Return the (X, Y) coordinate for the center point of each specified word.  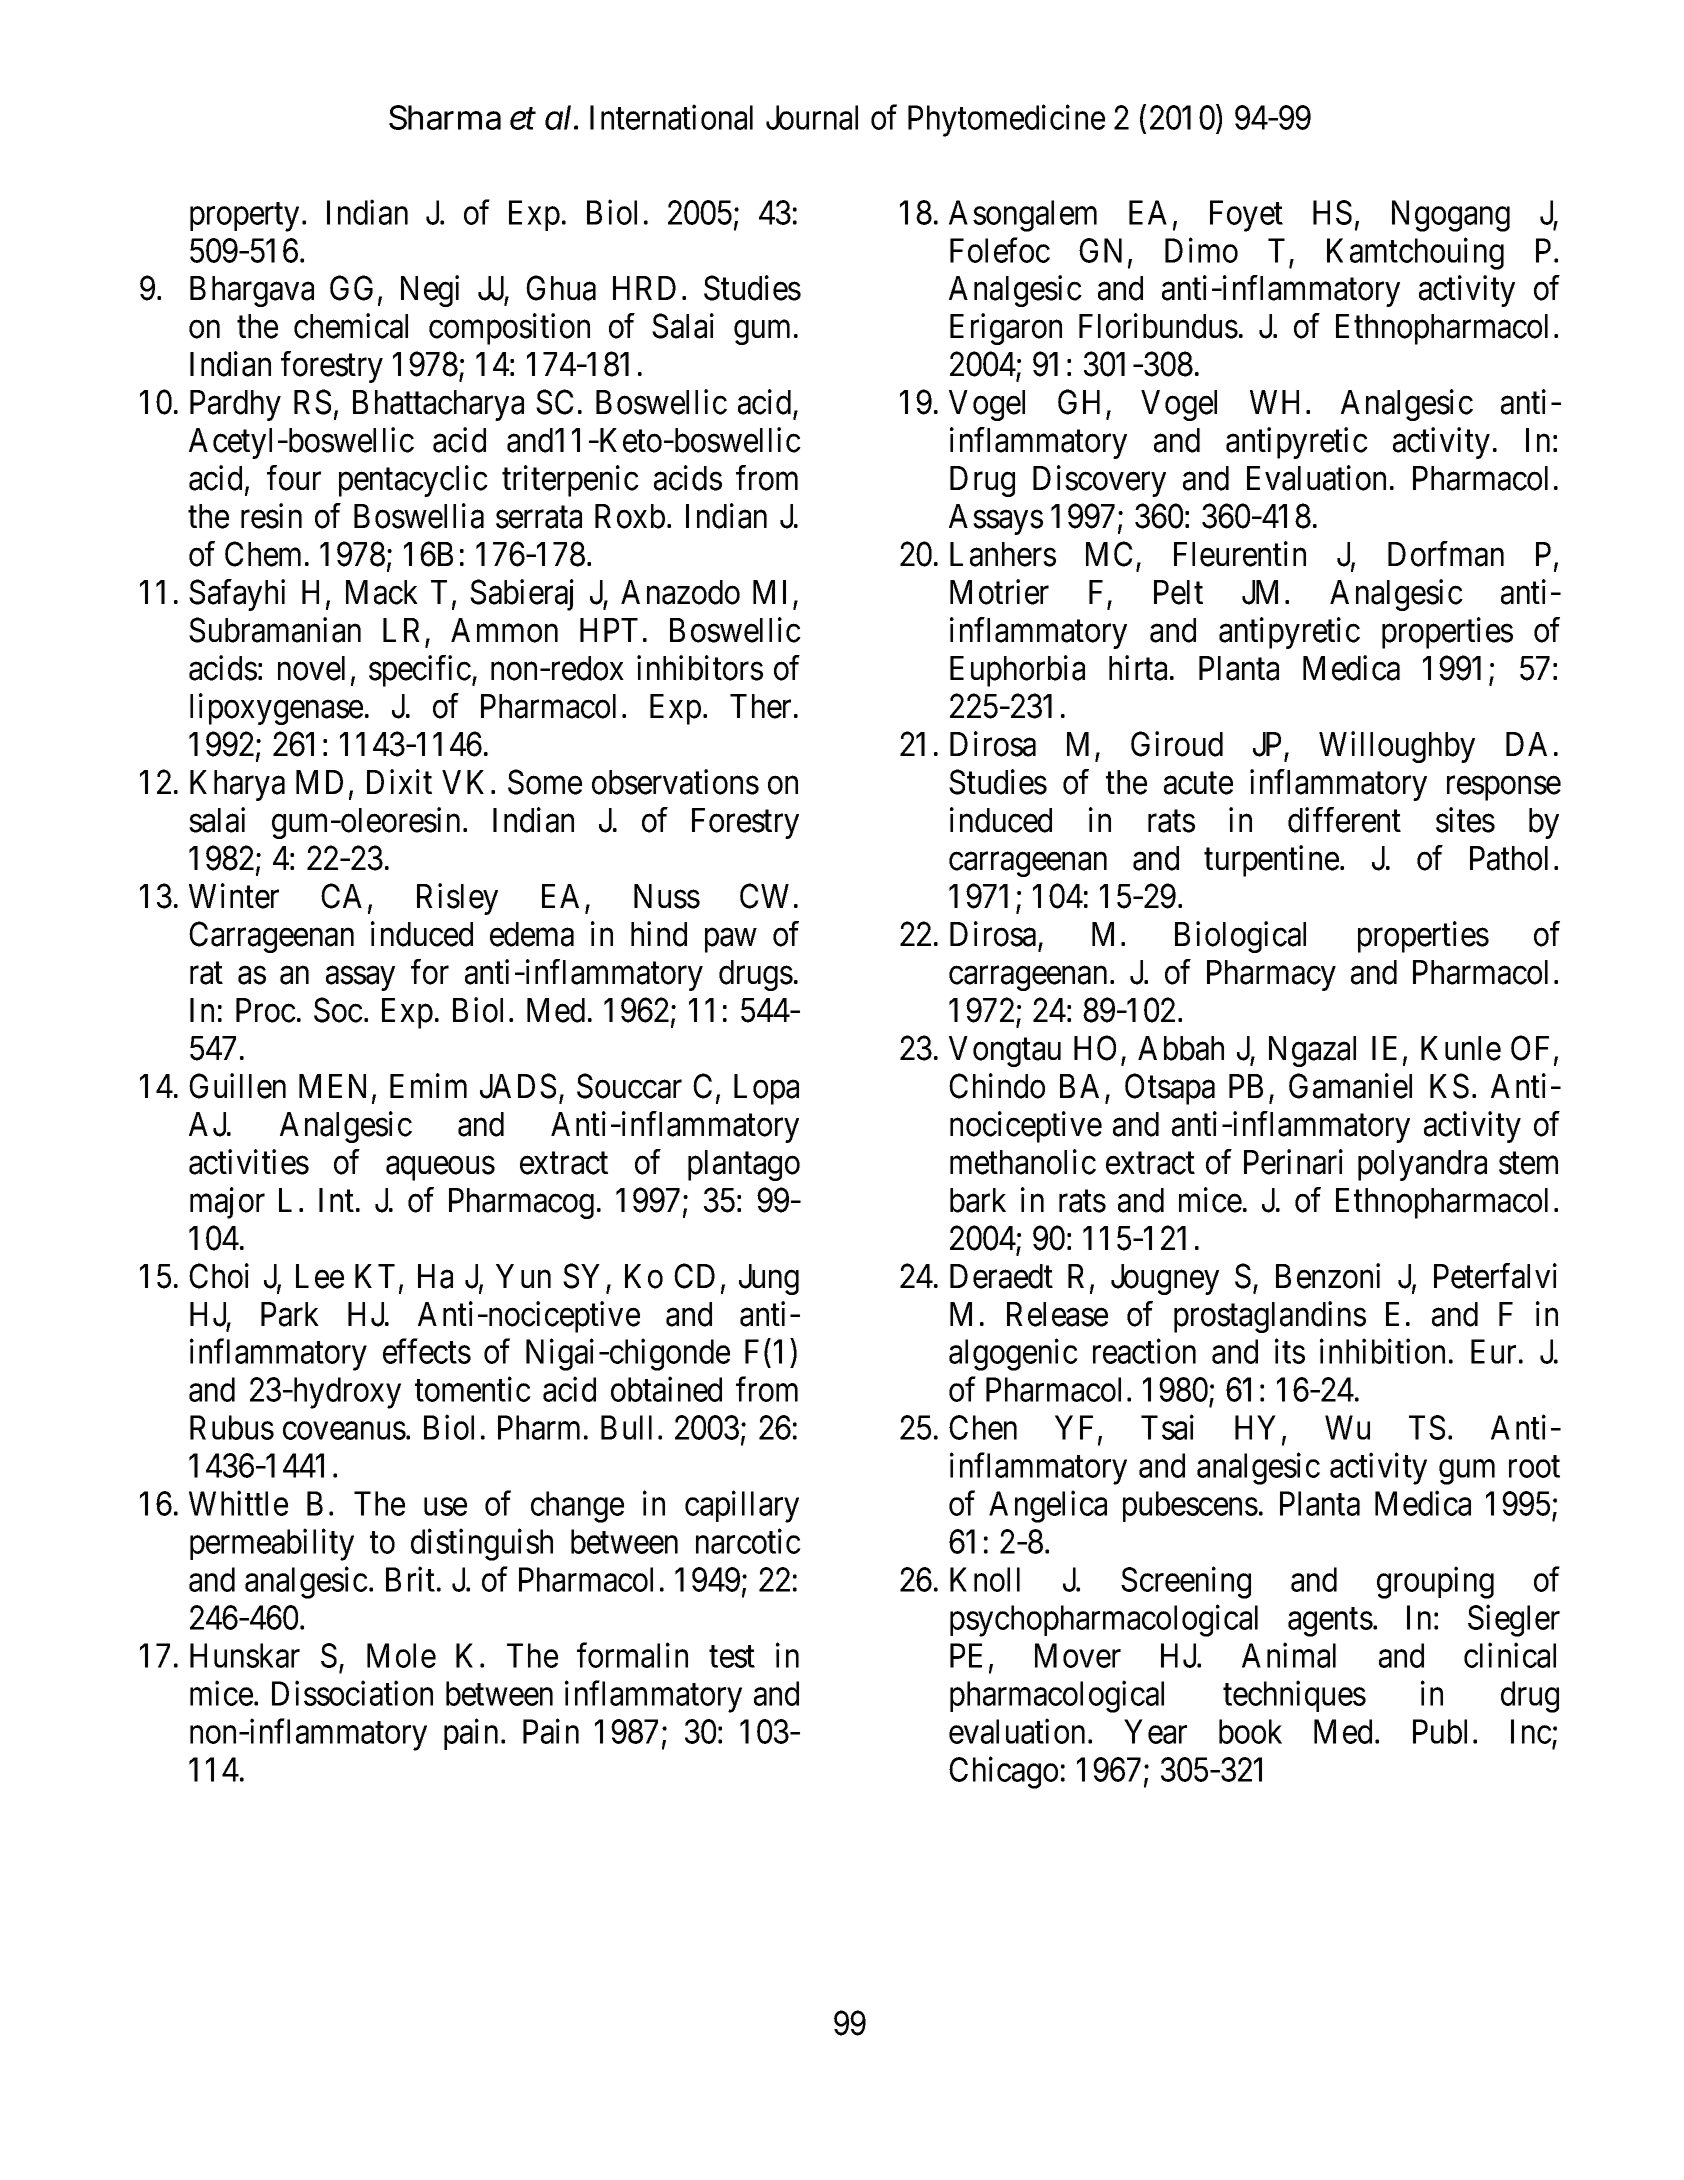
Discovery (1099, 481)
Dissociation (352, 1693)
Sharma (445, 117)
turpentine (1271, 861)
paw (731, 940)
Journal (812, 117)
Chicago (1003, 1773)
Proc (266, 1010)
